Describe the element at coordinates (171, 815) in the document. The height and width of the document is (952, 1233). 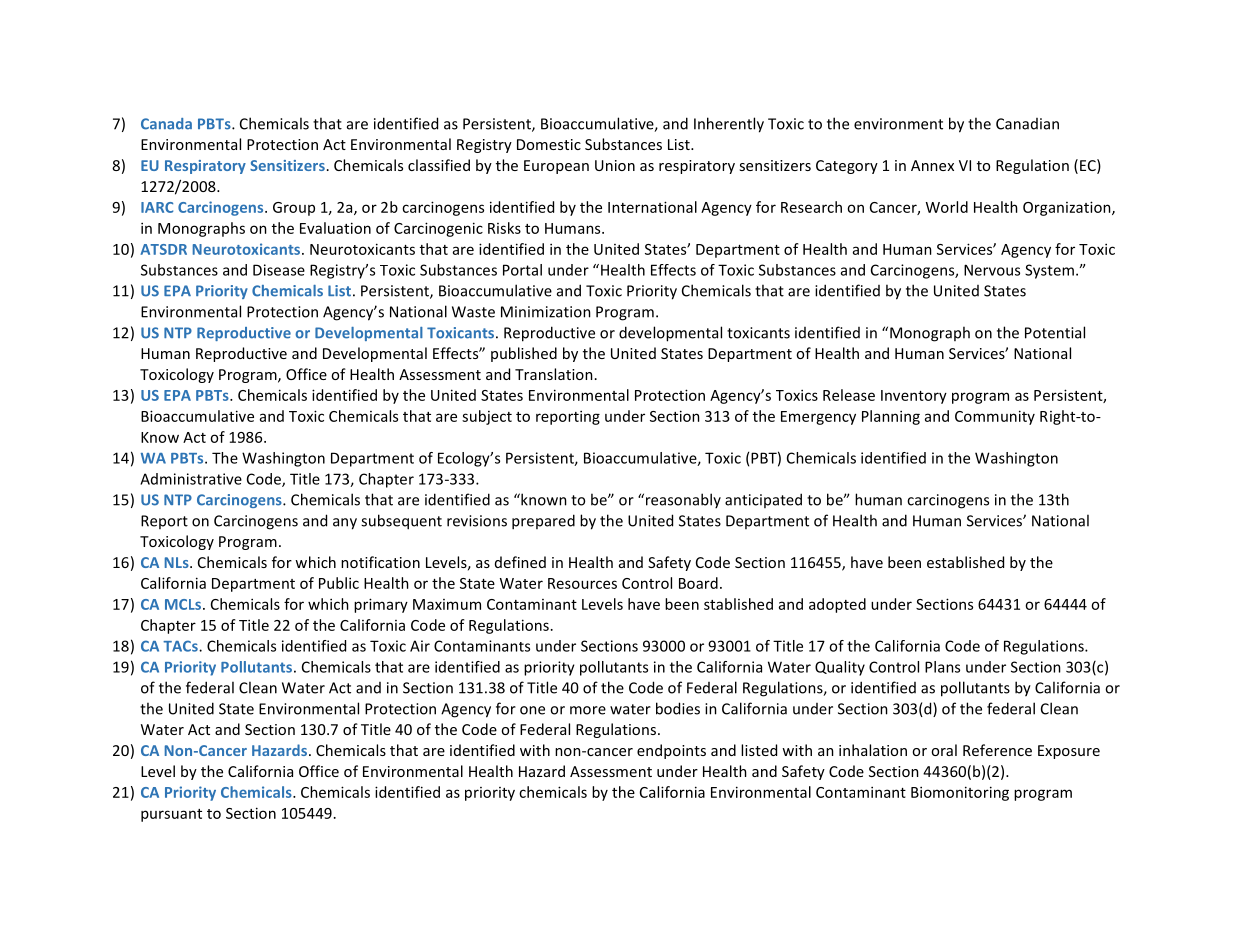
I see `pursuant` at that location.
